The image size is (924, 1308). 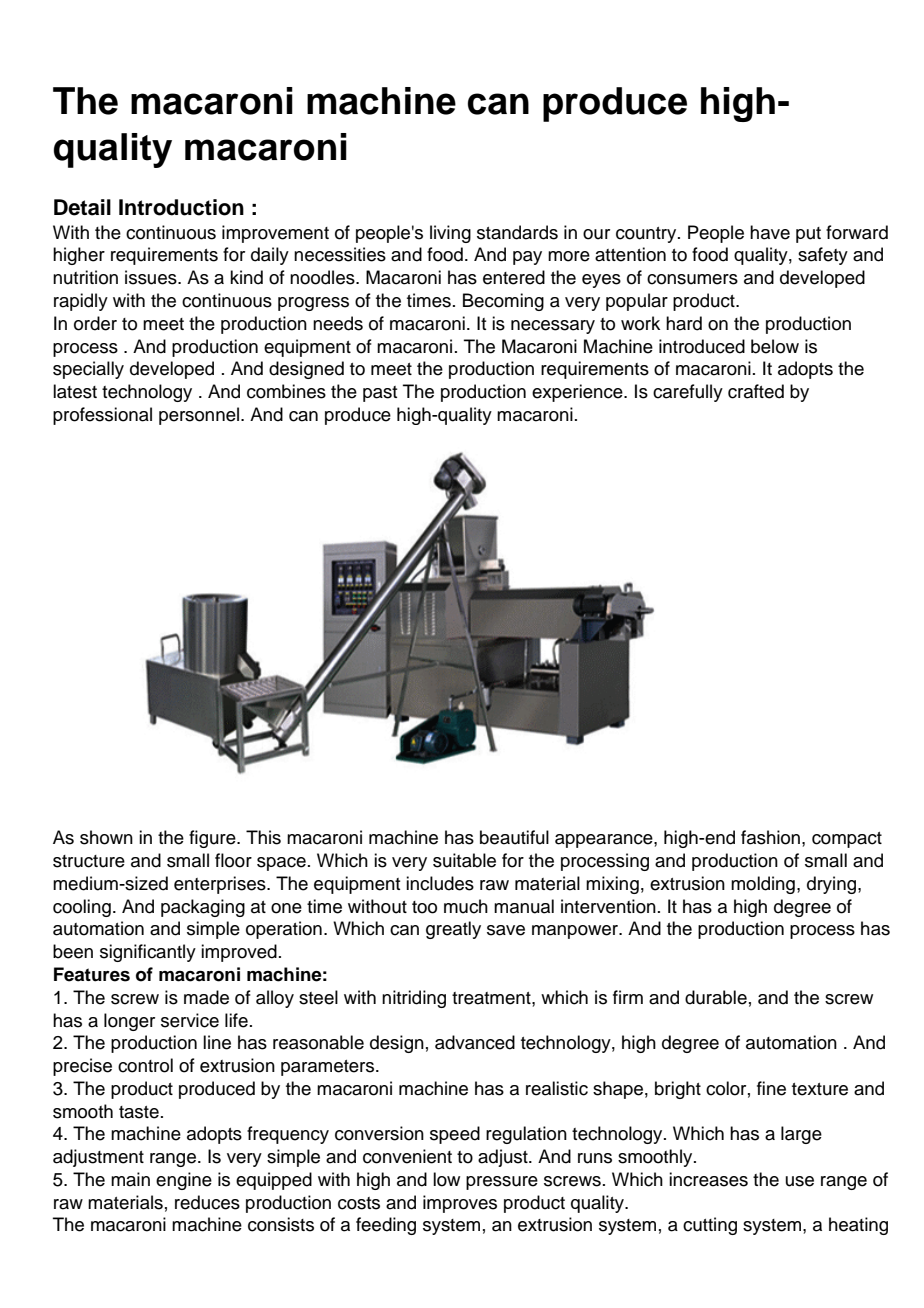 What do you see at coordinates (181, 207) in the document?
I see `Introduction` at bounding box center [181, 207].
